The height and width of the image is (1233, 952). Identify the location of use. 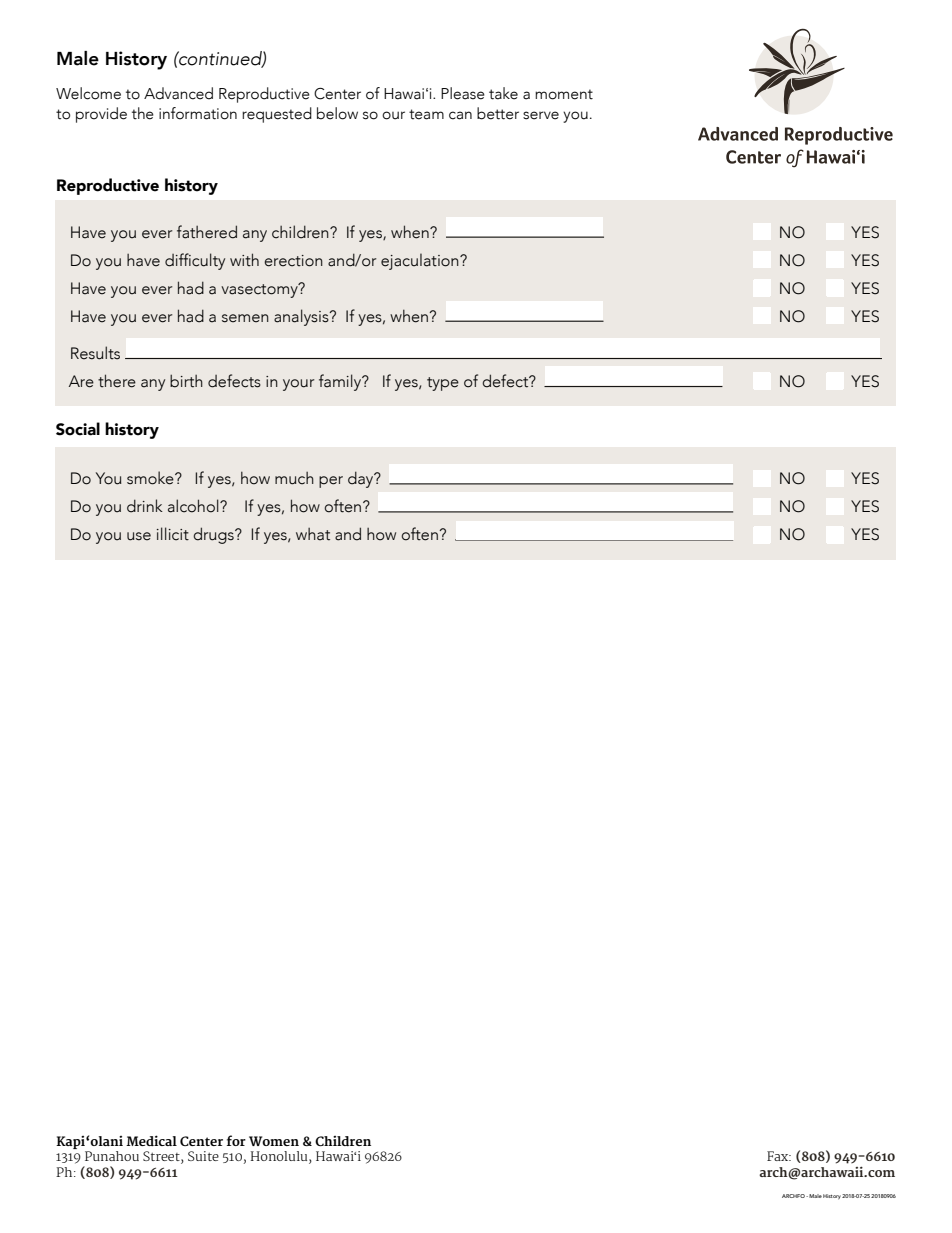
(139, 536).
